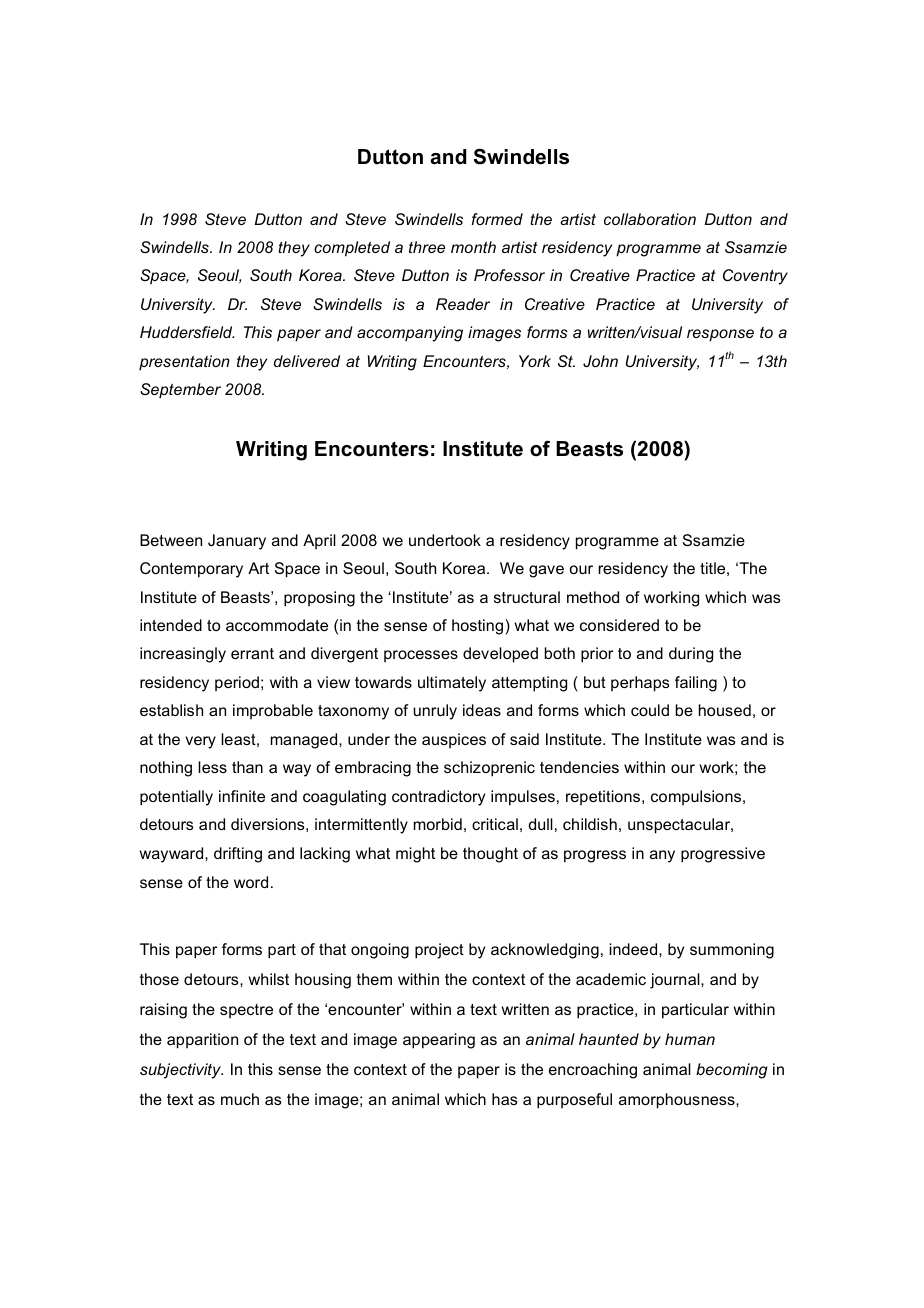 Image resolution: width=924 pixels, height=1308 pixels. What do you see at coordinates (352, 249) in the screenshot?
I see `completed` at bounding box center [352, 249].
